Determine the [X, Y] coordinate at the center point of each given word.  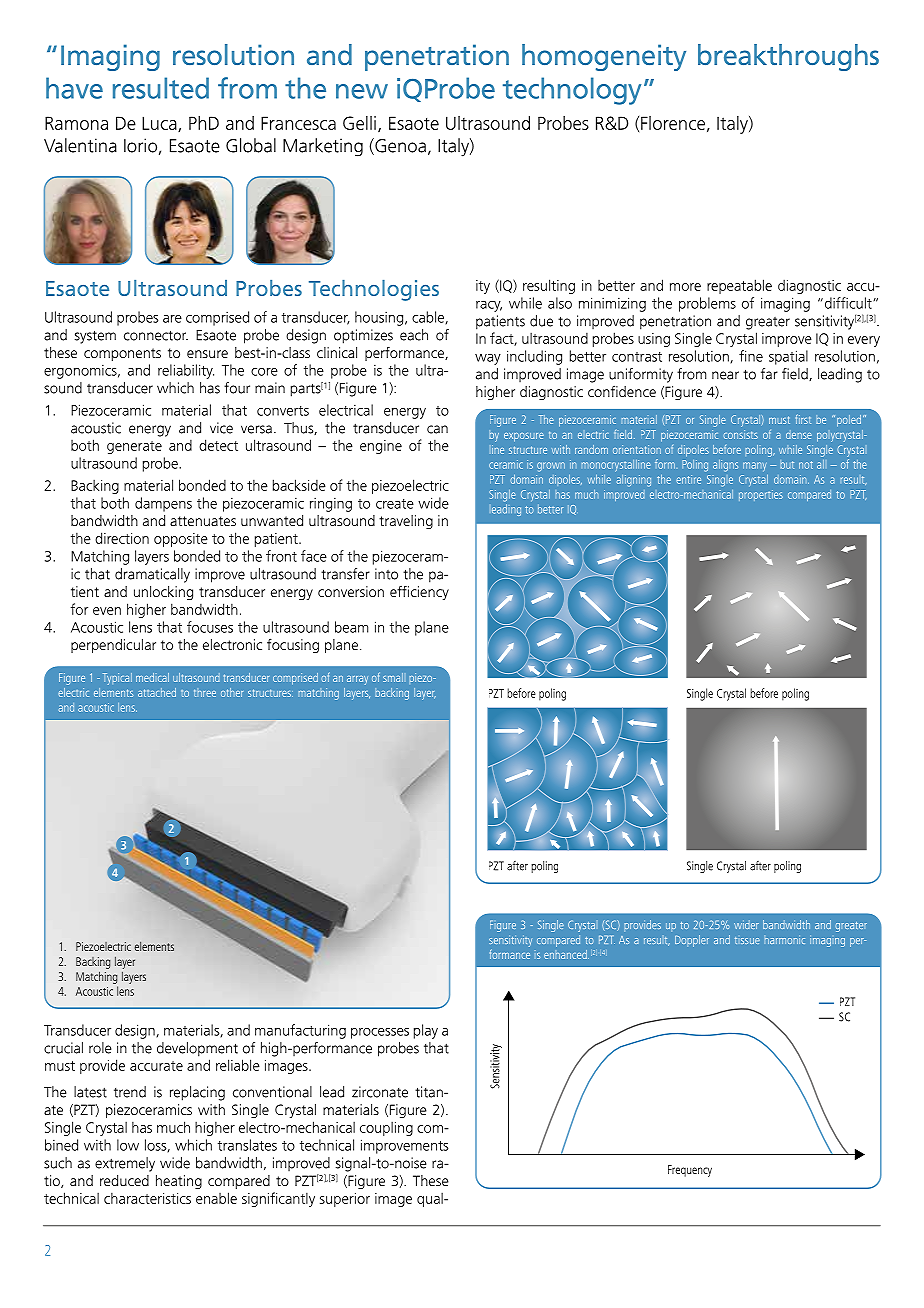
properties [761, 495]
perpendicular [113, 646]
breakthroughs [788, 57]
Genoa [399, 146]
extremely [125, 1164]
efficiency [419, 593]
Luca [160, 124]
